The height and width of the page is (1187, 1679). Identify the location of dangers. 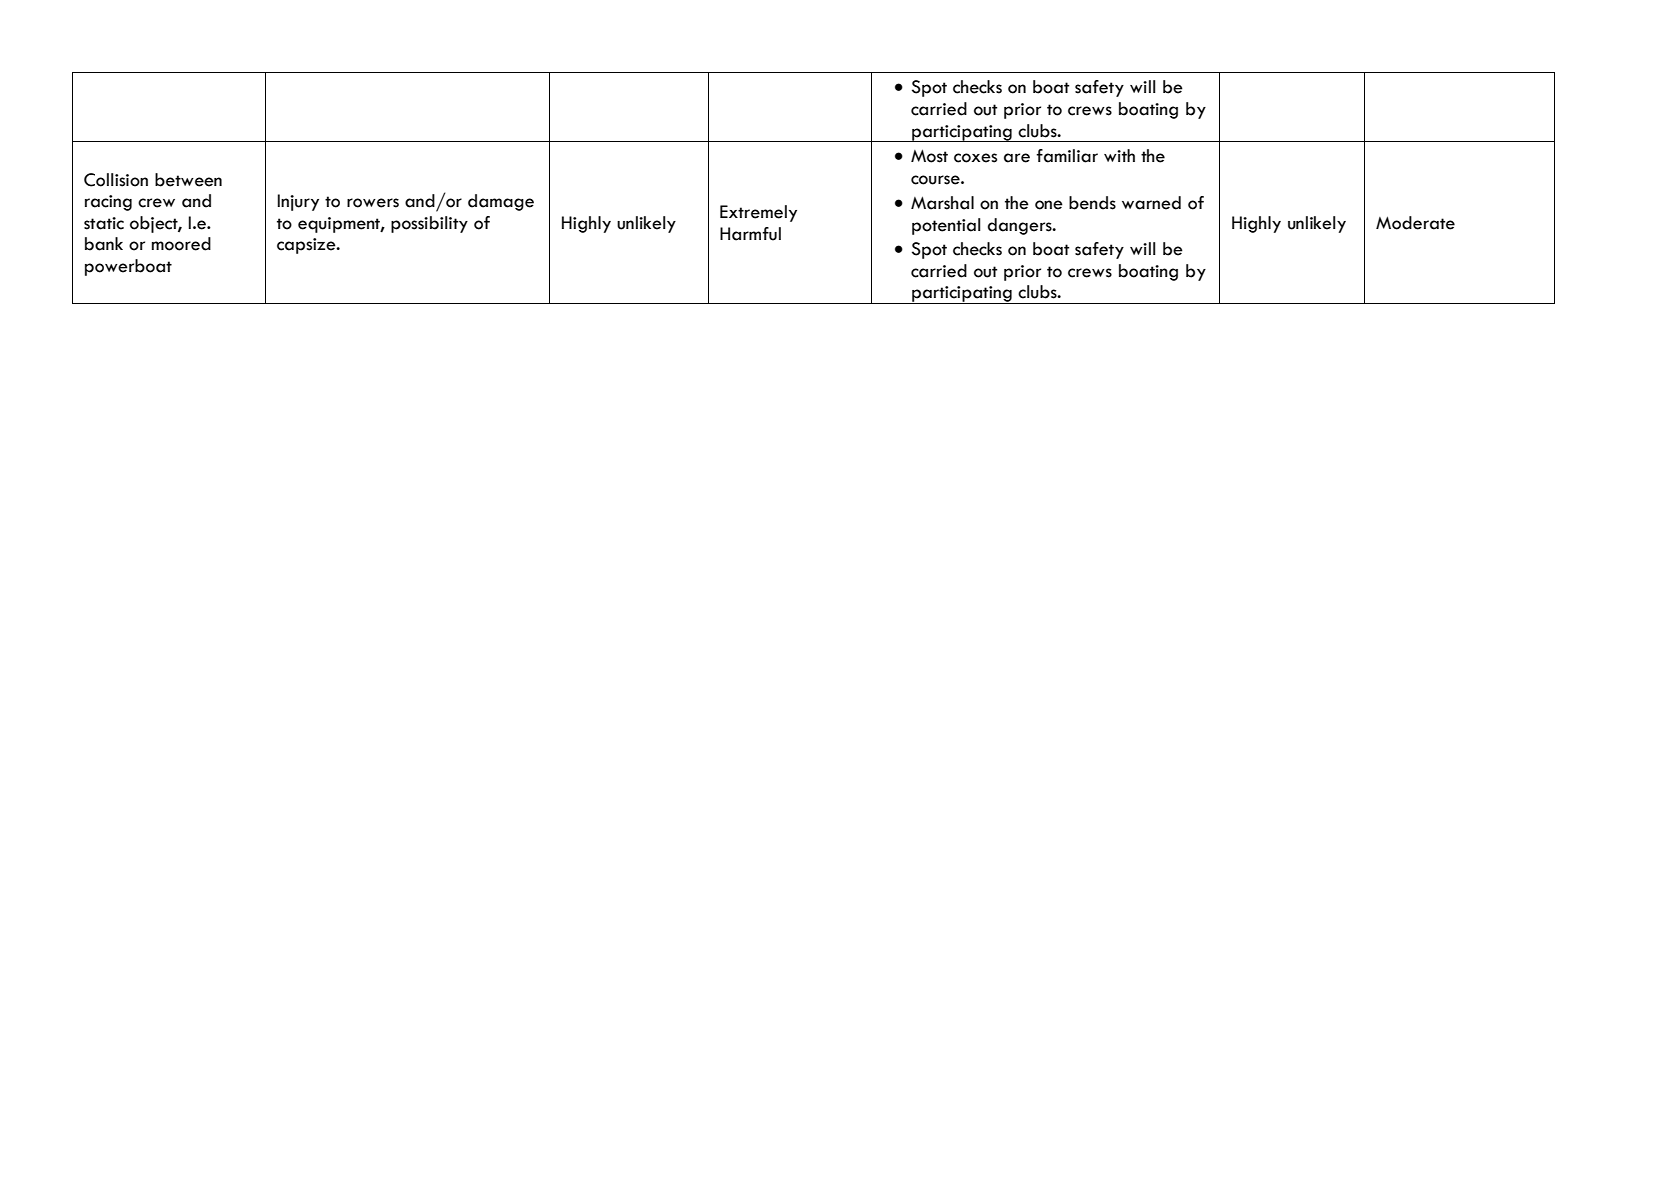
(1021, 226).
